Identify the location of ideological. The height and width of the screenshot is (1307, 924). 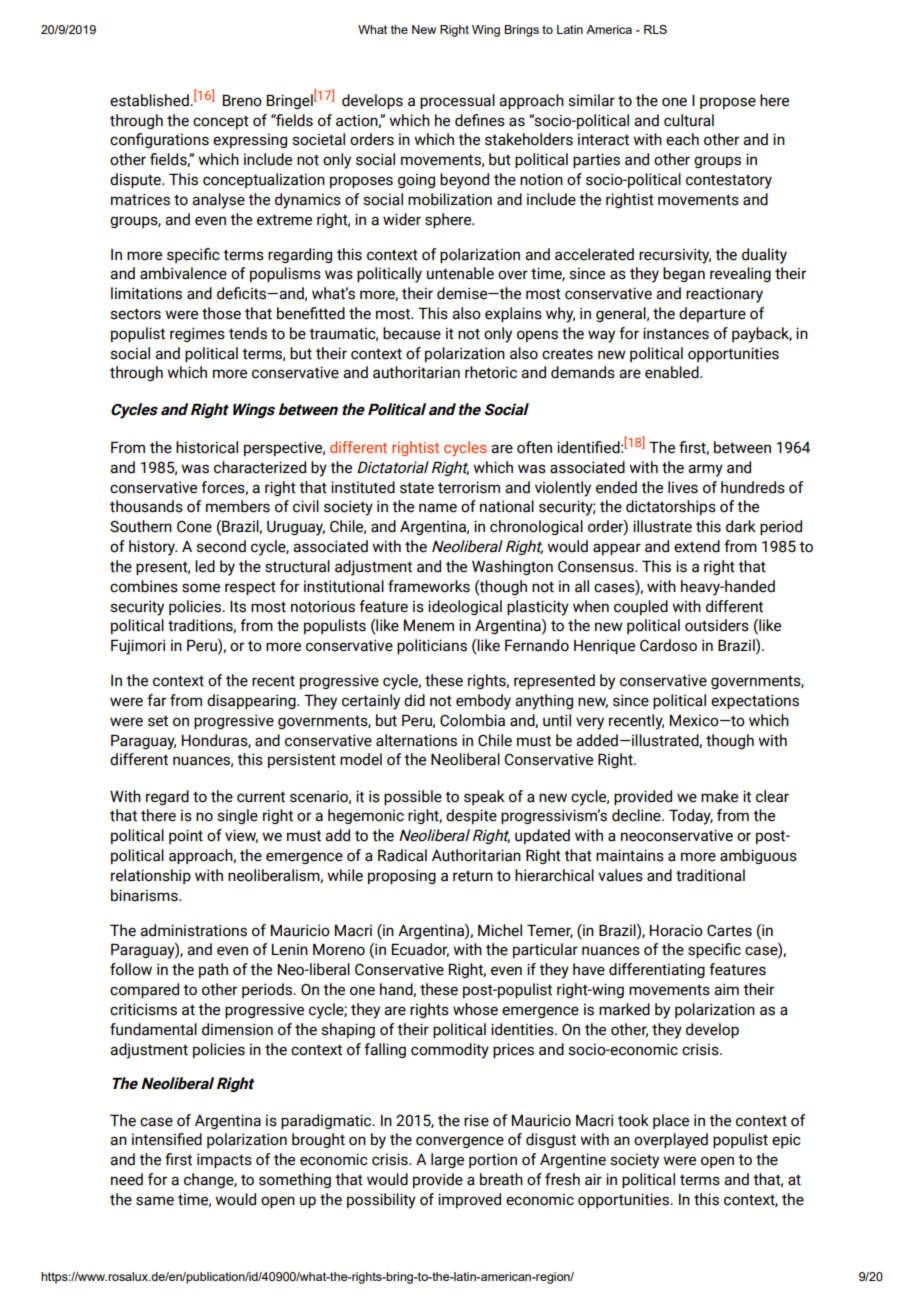
(465, 607).
